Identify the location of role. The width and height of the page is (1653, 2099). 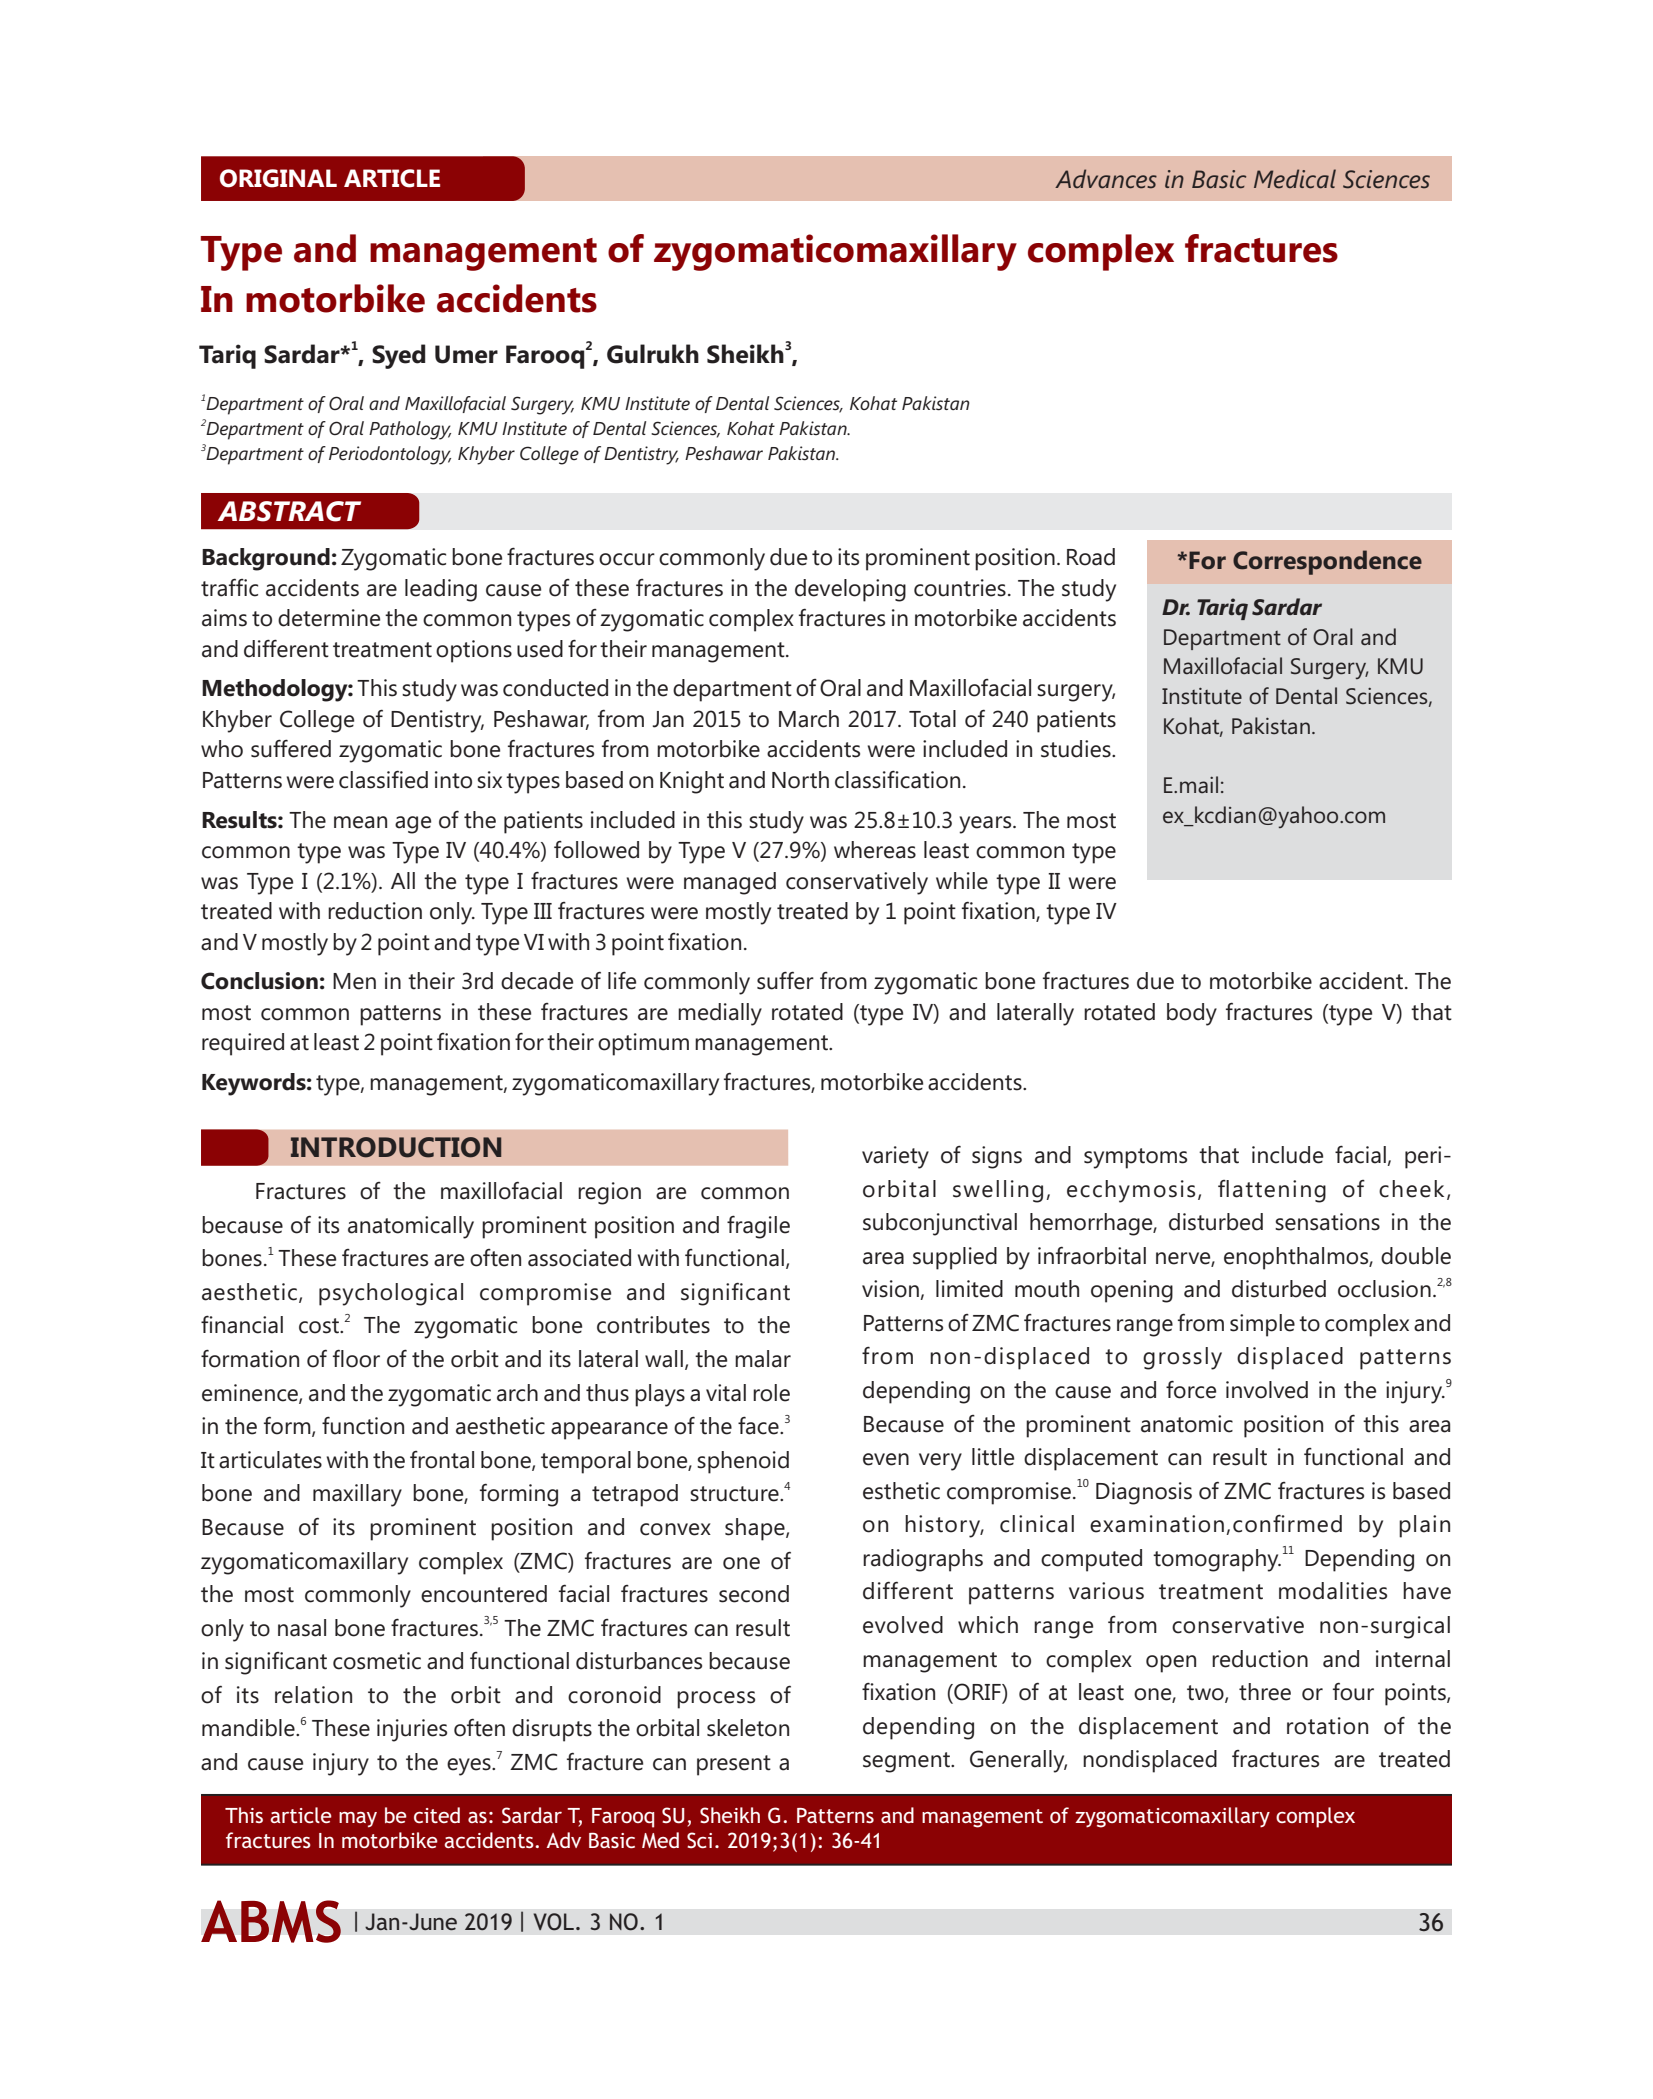
(771, 1393).
